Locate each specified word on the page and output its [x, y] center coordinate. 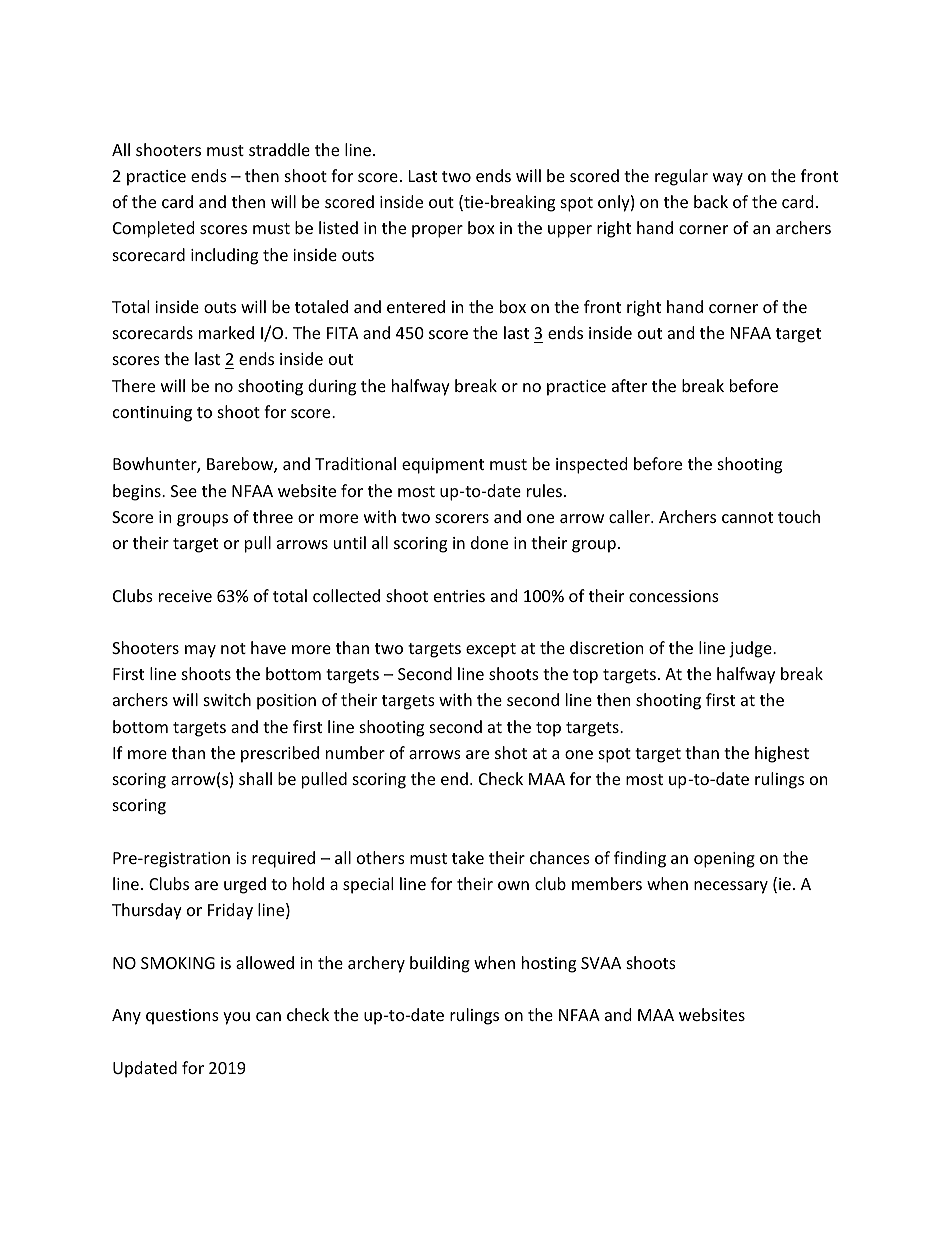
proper [437, 231]
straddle [279, 149]
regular [681, 177]
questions [182, 1017]
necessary [731, 887]
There [133, 385]
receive [185, 596]
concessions [674, 596]
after [629, 385]
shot [511, 752]
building [440, 964]
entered [416, 306]
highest [782, 754]
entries [459, 596]
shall [255, 778]
